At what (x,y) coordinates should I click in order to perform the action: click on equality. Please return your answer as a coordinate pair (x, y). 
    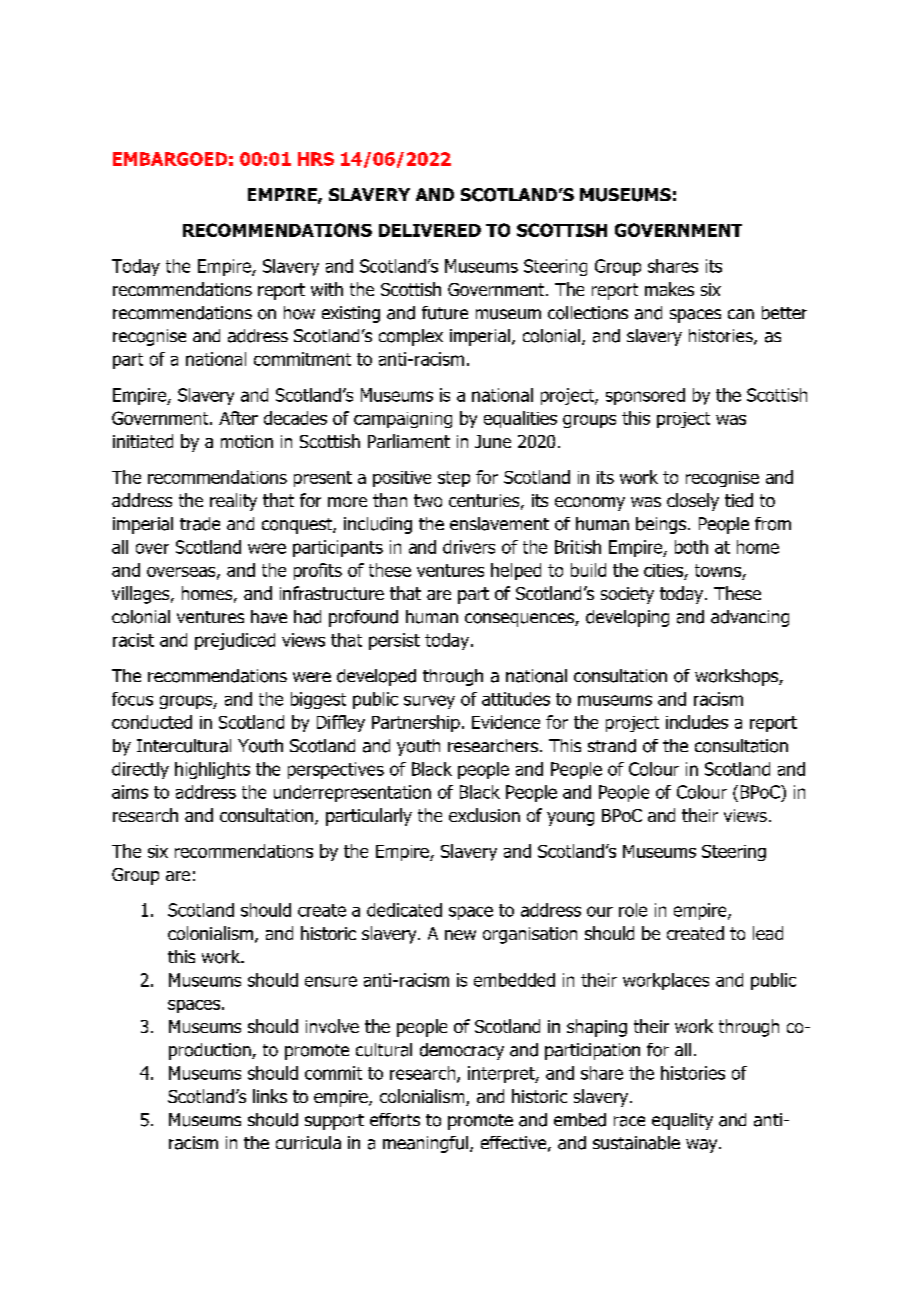
    Looking at the image, I should click on (682, 1121).
